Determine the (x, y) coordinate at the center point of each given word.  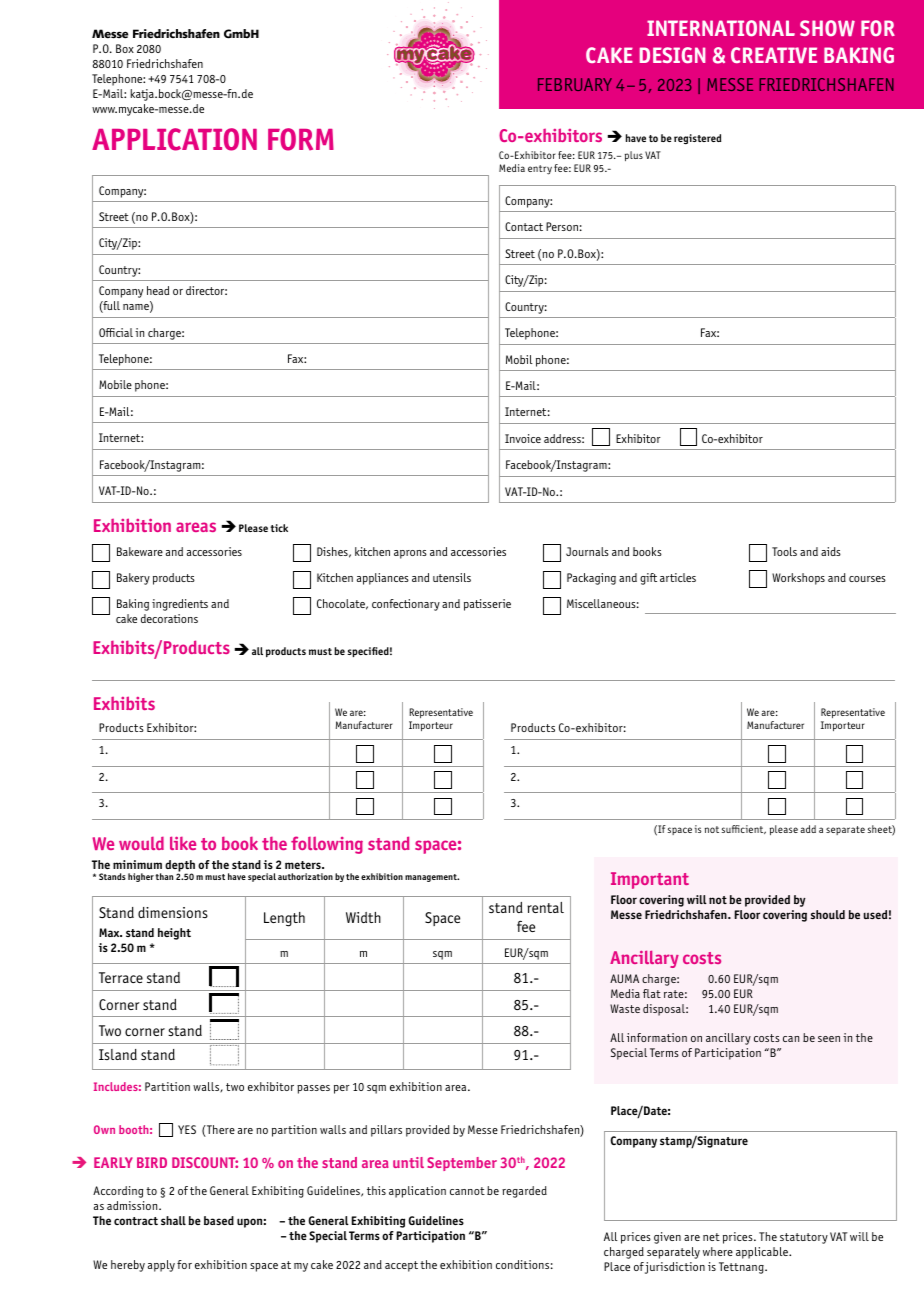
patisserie (487, 605)
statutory (804, 1238)
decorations (169, 618)
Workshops (798, 579)
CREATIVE (774, 55)
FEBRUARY (575, 84)
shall (173, 1220)
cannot (467, 1191)
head (158, 290)
